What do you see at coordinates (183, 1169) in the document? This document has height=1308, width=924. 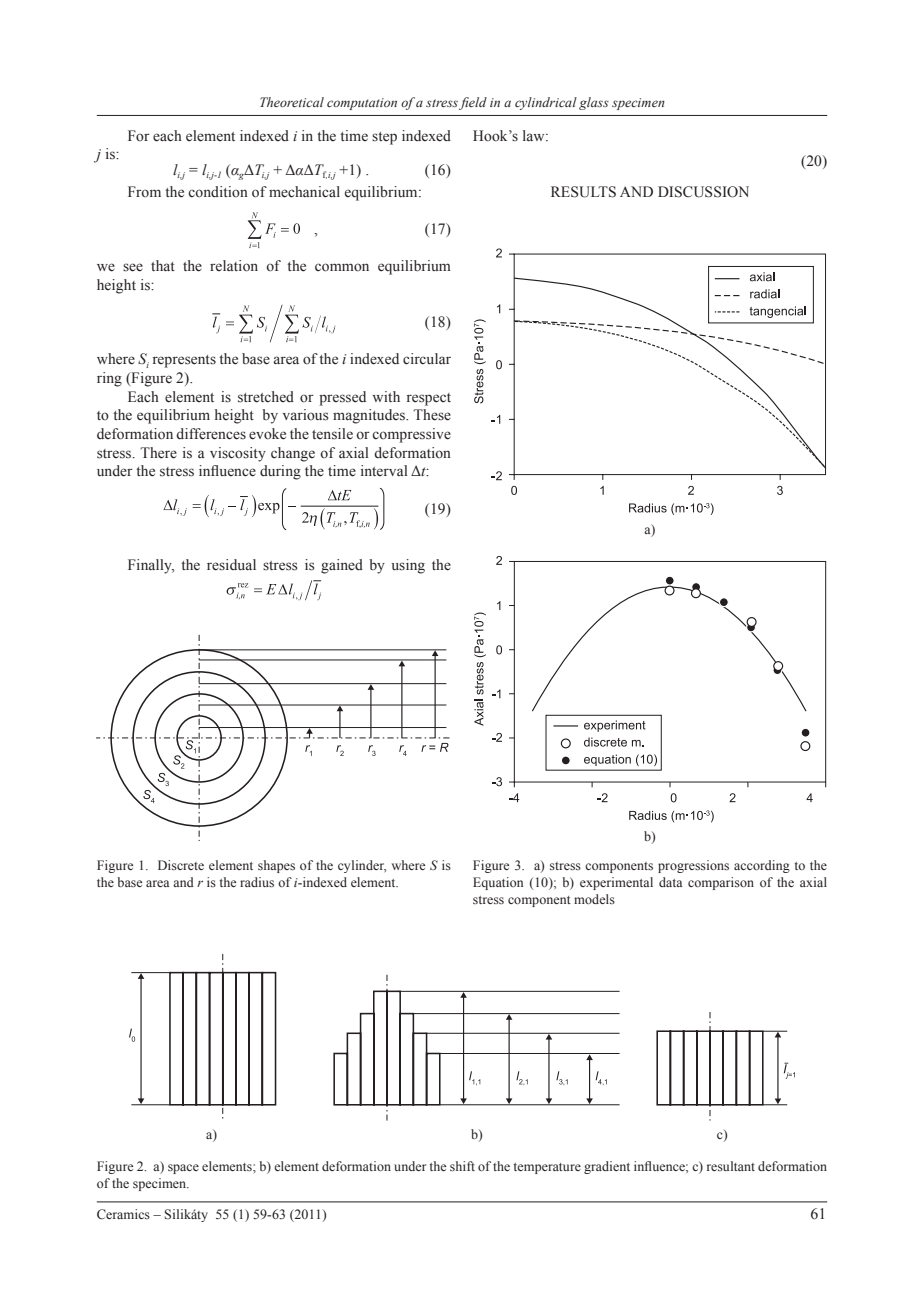 I see `space` at bounding box center [183, 1169].
